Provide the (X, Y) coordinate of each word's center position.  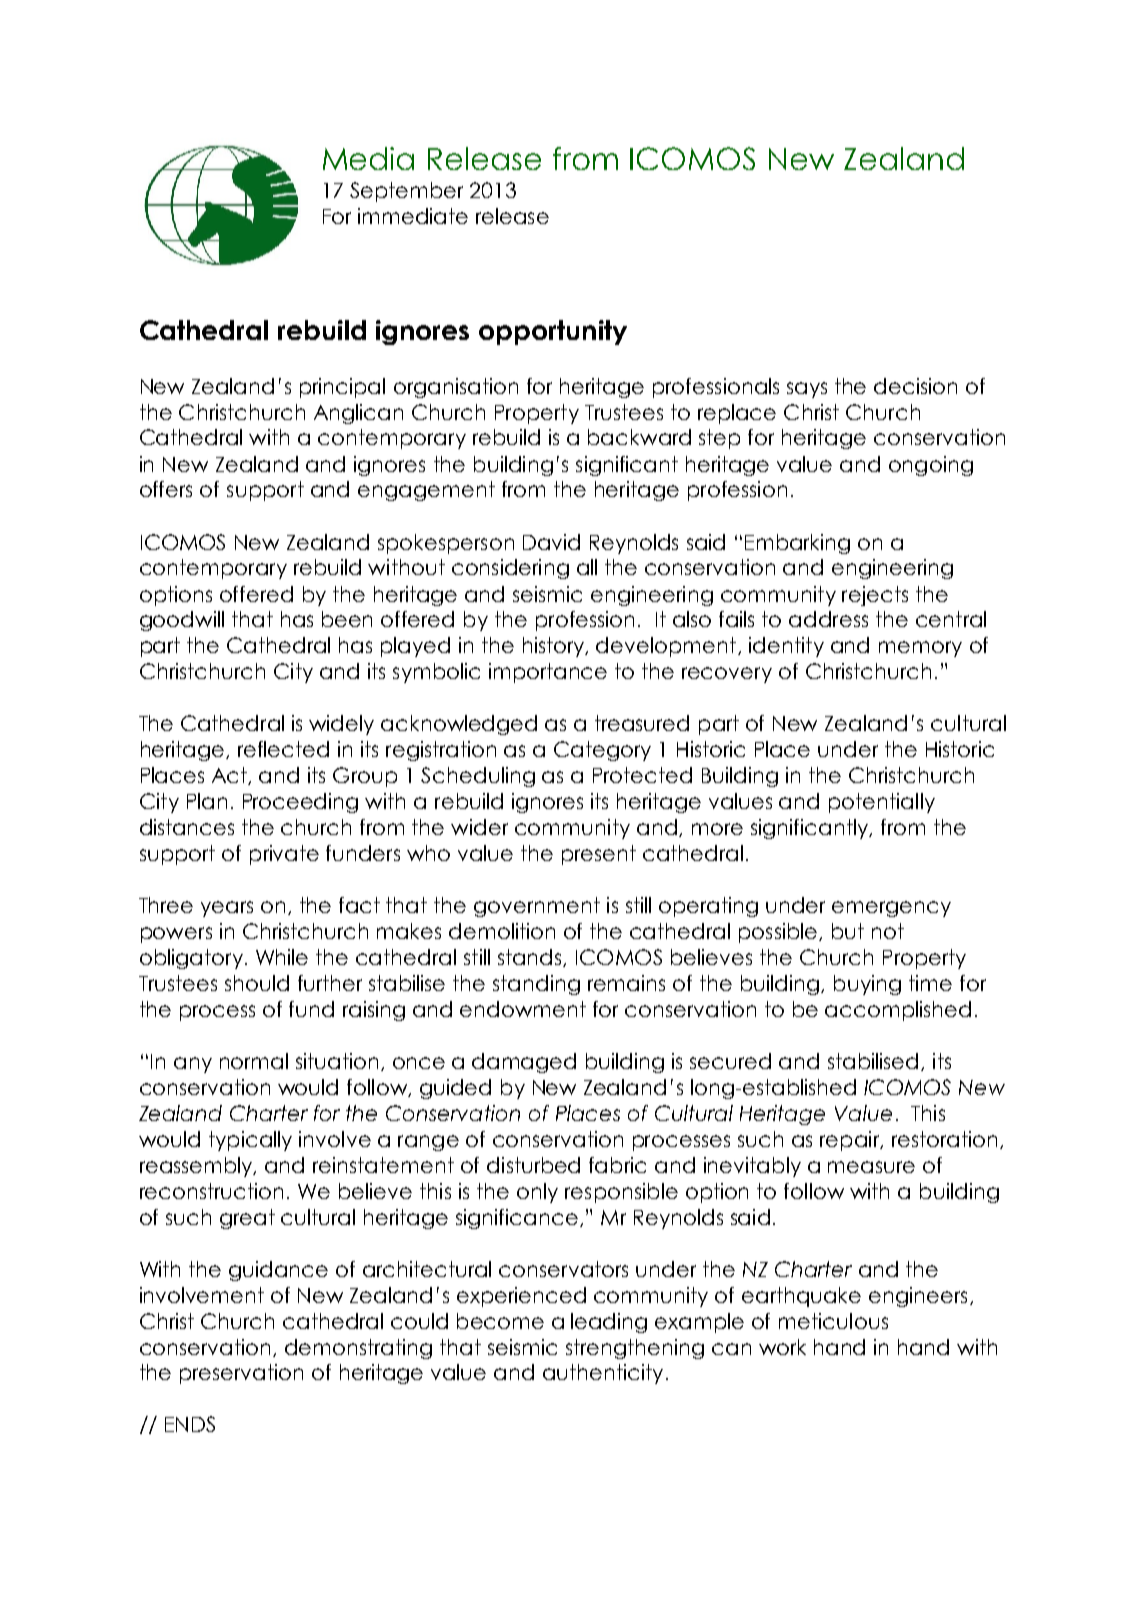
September (406, 192)
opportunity (553, 332)
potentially (882, 803)
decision (915, 386)
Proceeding (300, 803)
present (599, 855)
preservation (241, 1374)
